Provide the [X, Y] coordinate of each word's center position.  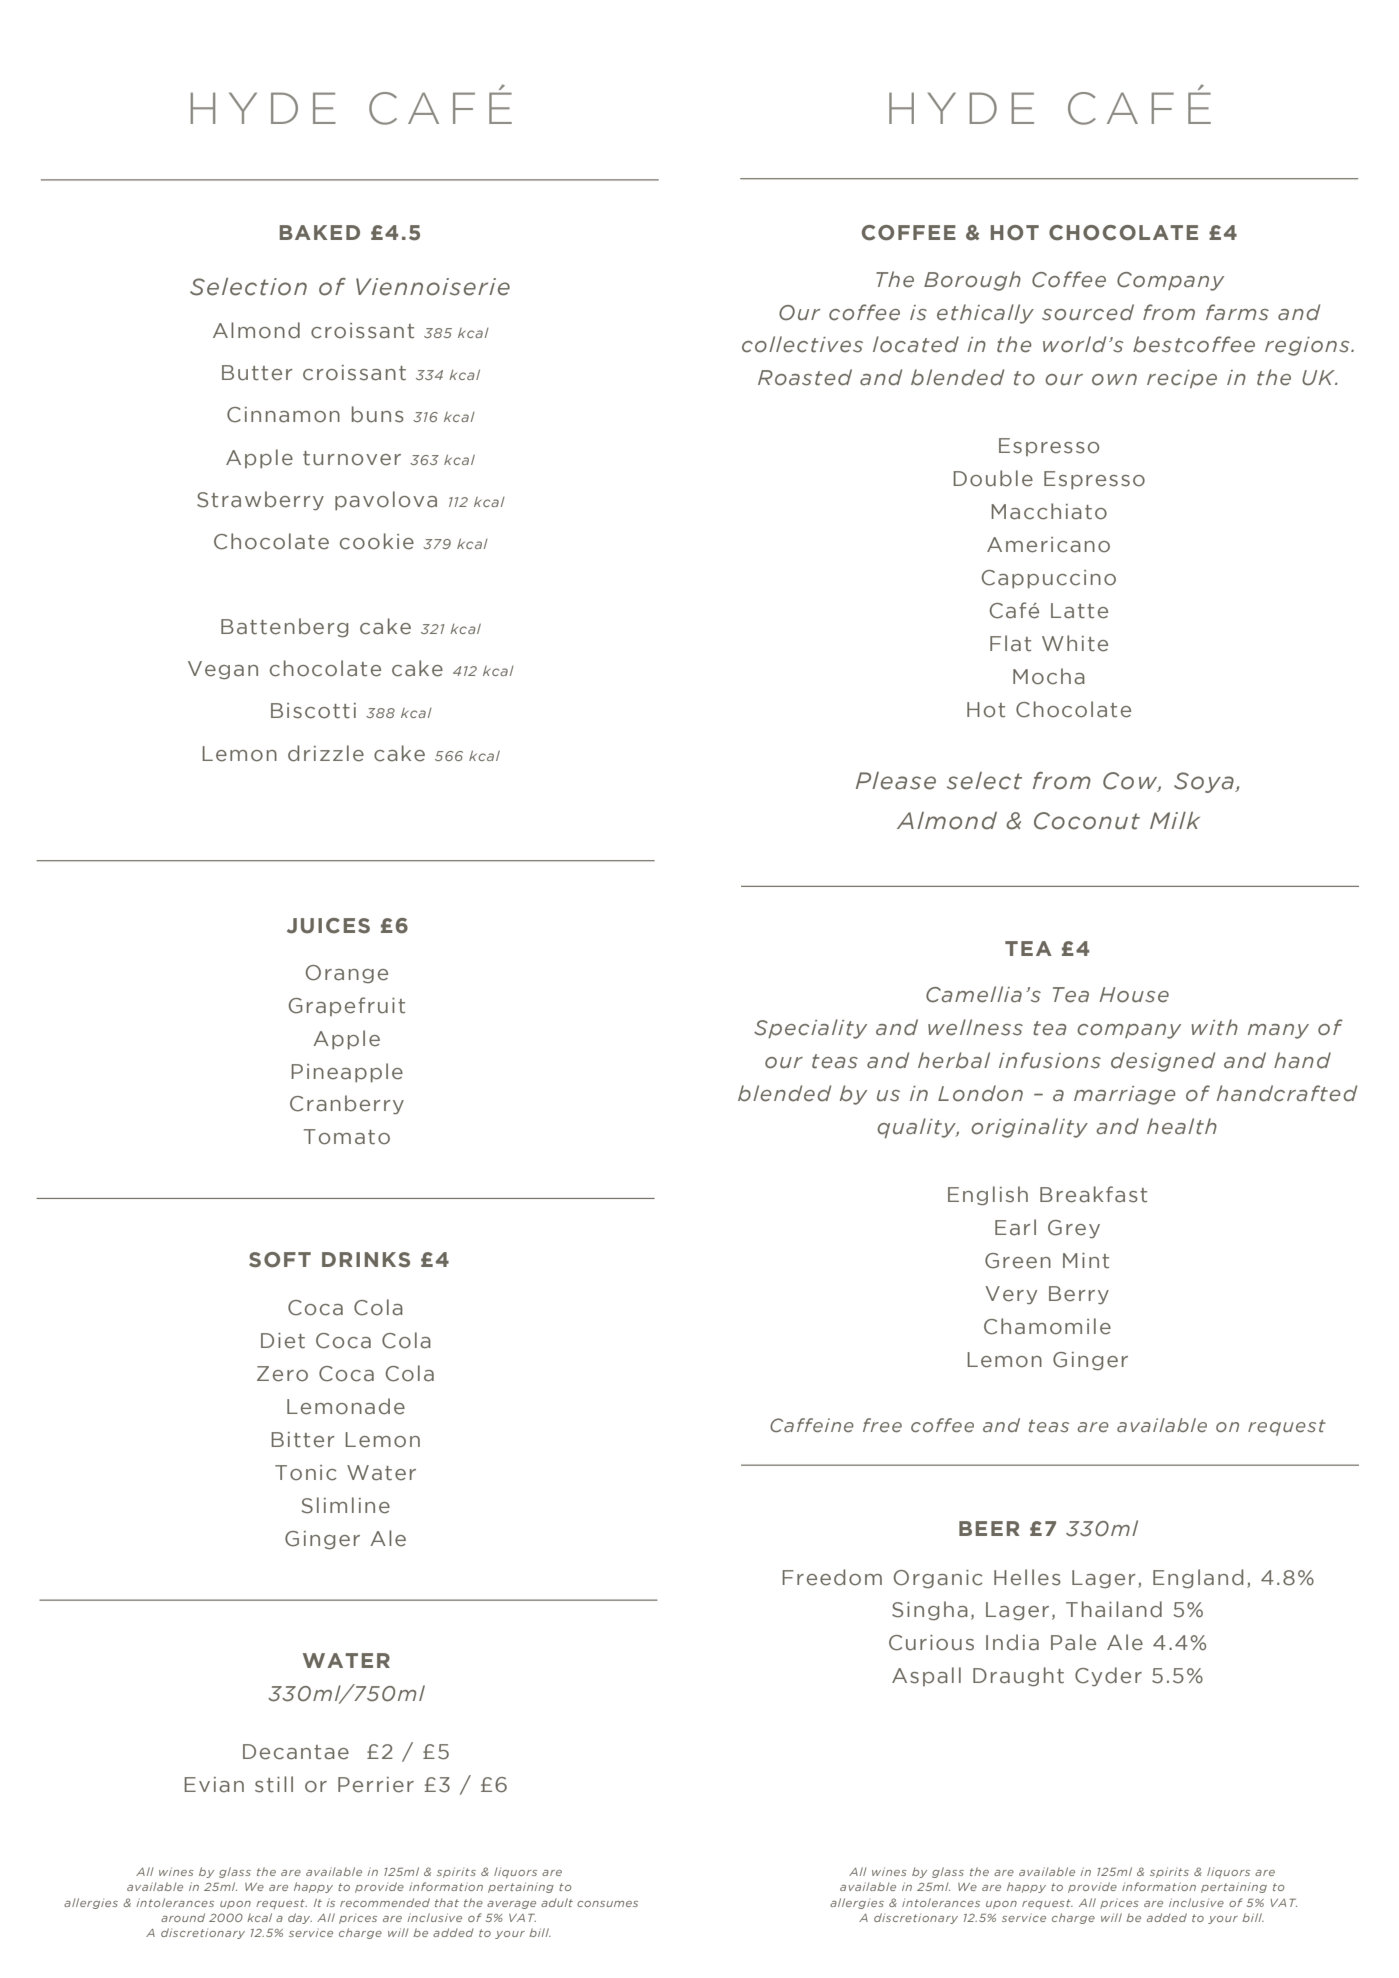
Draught [1018, 1676]
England [1198, 1578]
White [1075, 643]
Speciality [810, 1029]
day [300, 1918]
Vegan [223, 670]
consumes [607, 1904]
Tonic [306, 1473]
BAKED [320, 232]
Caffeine [812, 1425]
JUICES [328, 926]
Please [896, 781]
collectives [802, 344]
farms [1237, 312]
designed [1163, 1062]
